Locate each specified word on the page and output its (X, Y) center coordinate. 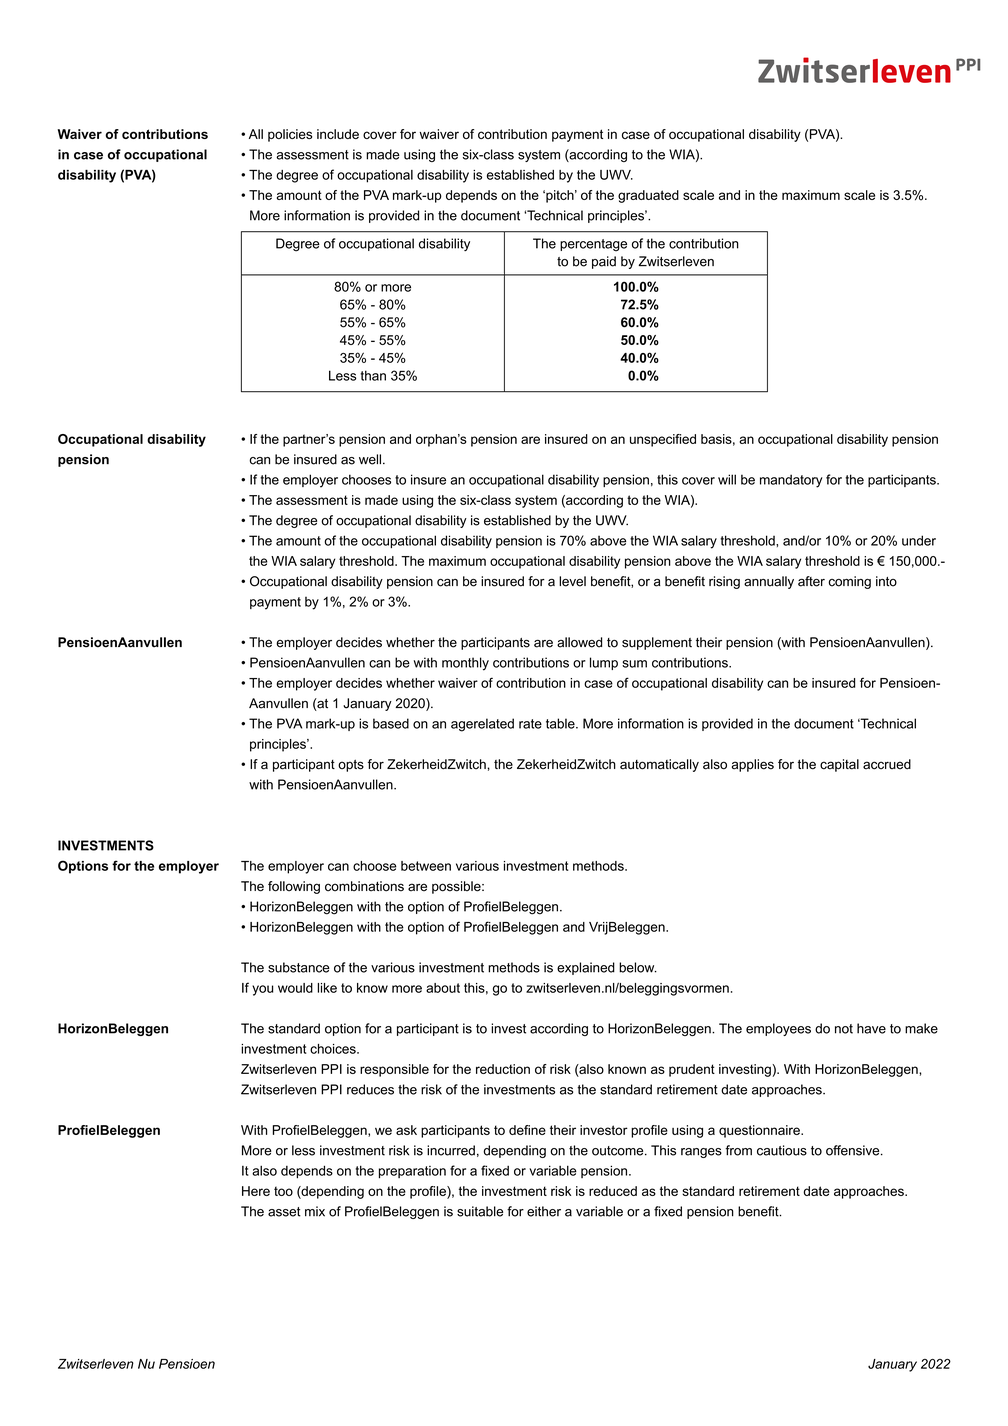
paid (604, 262)
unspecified (663, 440)
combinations (364, 886)
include (338, 134)
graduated (648, 196)
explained (586, 968)
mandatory (791, 481)
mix (315, 1211)
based (391, 723)
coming (849, 582)
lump (604, 663)
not (844, 1029)
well (370, 459)
